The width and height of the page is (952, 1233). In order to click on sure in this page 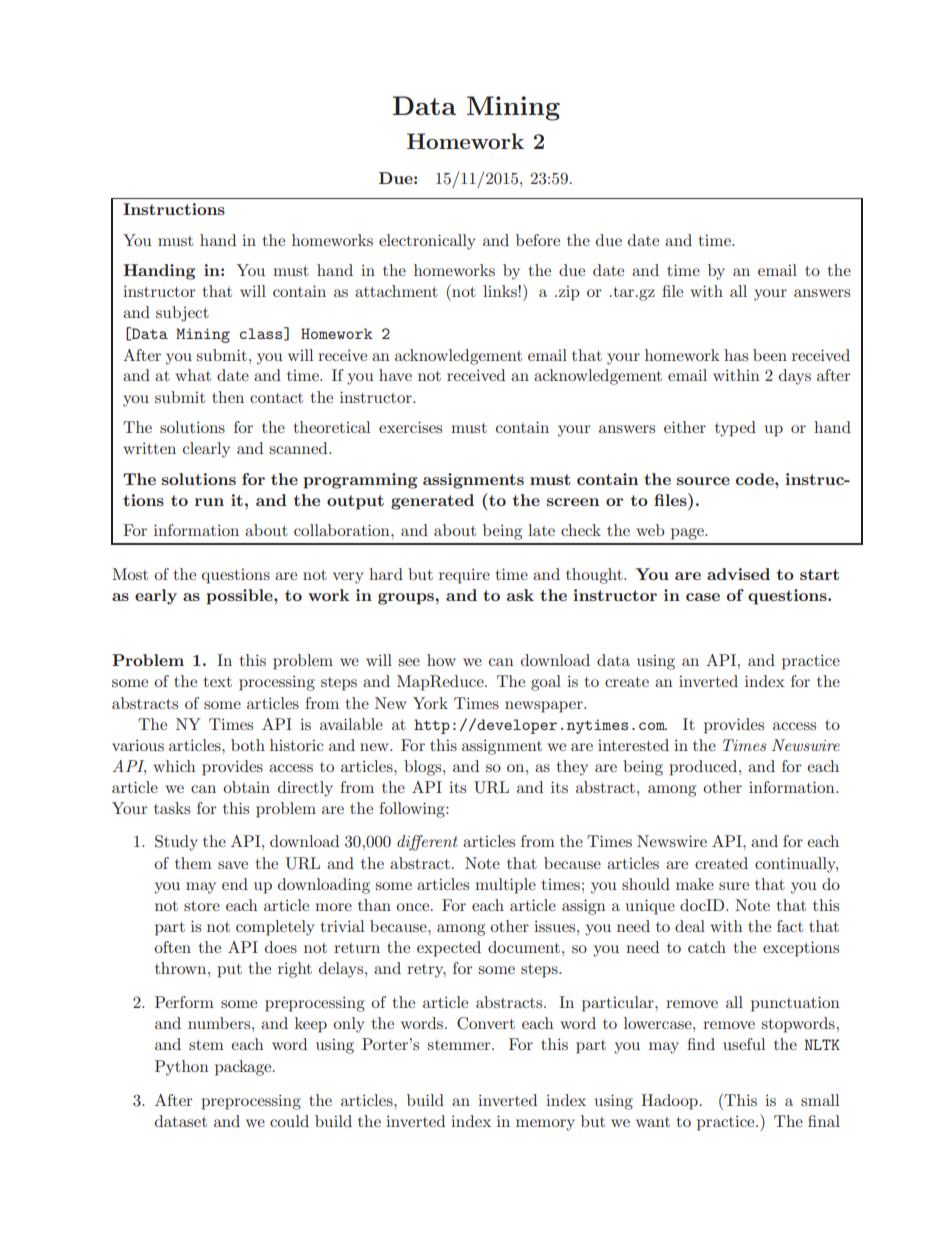, I will do `click(734, 886)`.
